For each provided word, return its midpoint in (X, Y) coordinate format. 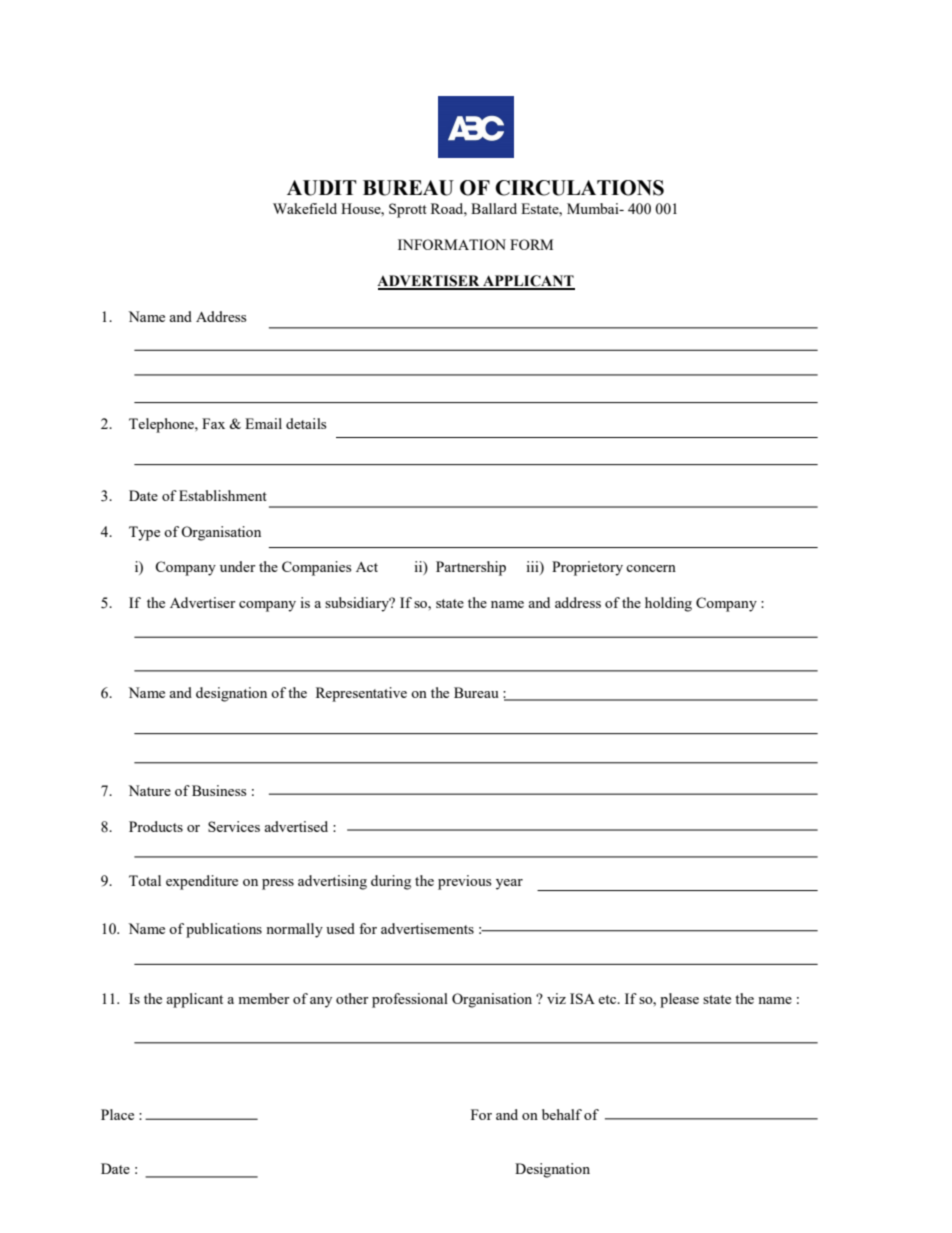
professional (410, 1000)
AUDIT (322, 188)
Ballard (494, 208)
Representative (361, 694)
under (238, 566)
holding (668, 604)
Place (117, 1114)
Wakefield (305, 208)
